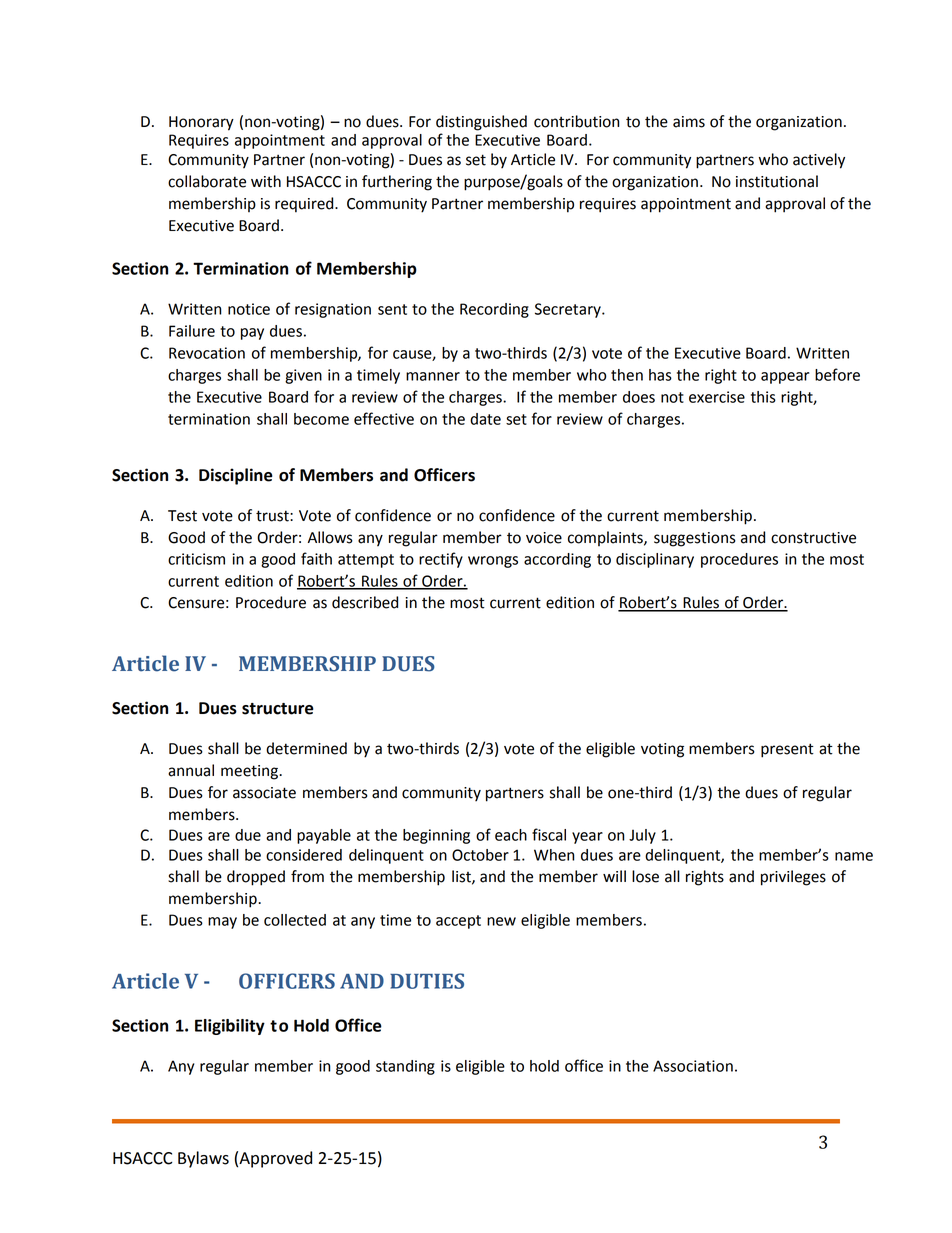  Describe the element at coordinates (278, 709) in the page. I see `structure` at that location.
